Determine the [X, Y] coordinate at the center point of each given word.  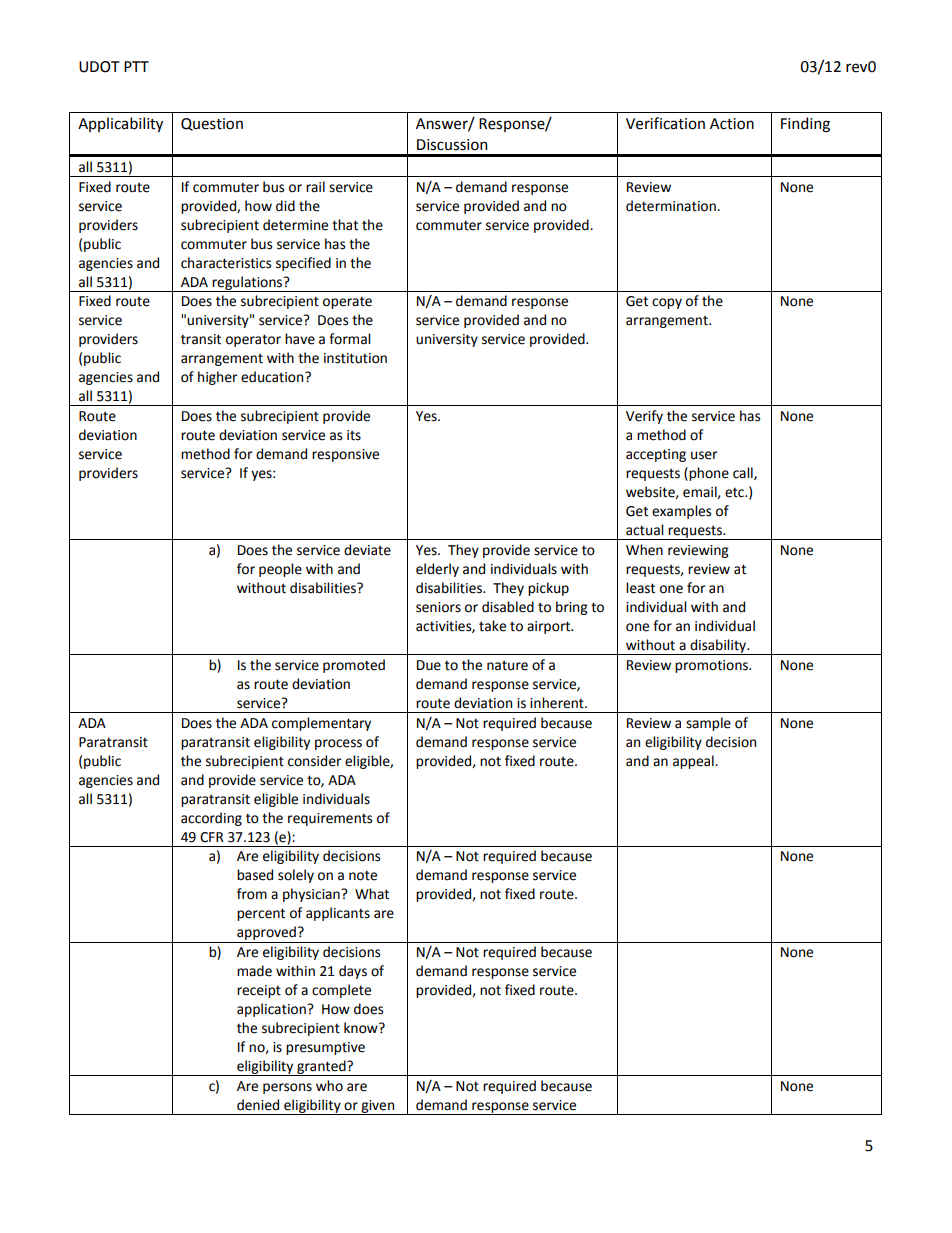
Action [732, 124]
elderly [437, 570]
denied [258, 1105]
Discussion [452, 145]
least [640, 588]
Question [212, 124]
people [280, 570]
